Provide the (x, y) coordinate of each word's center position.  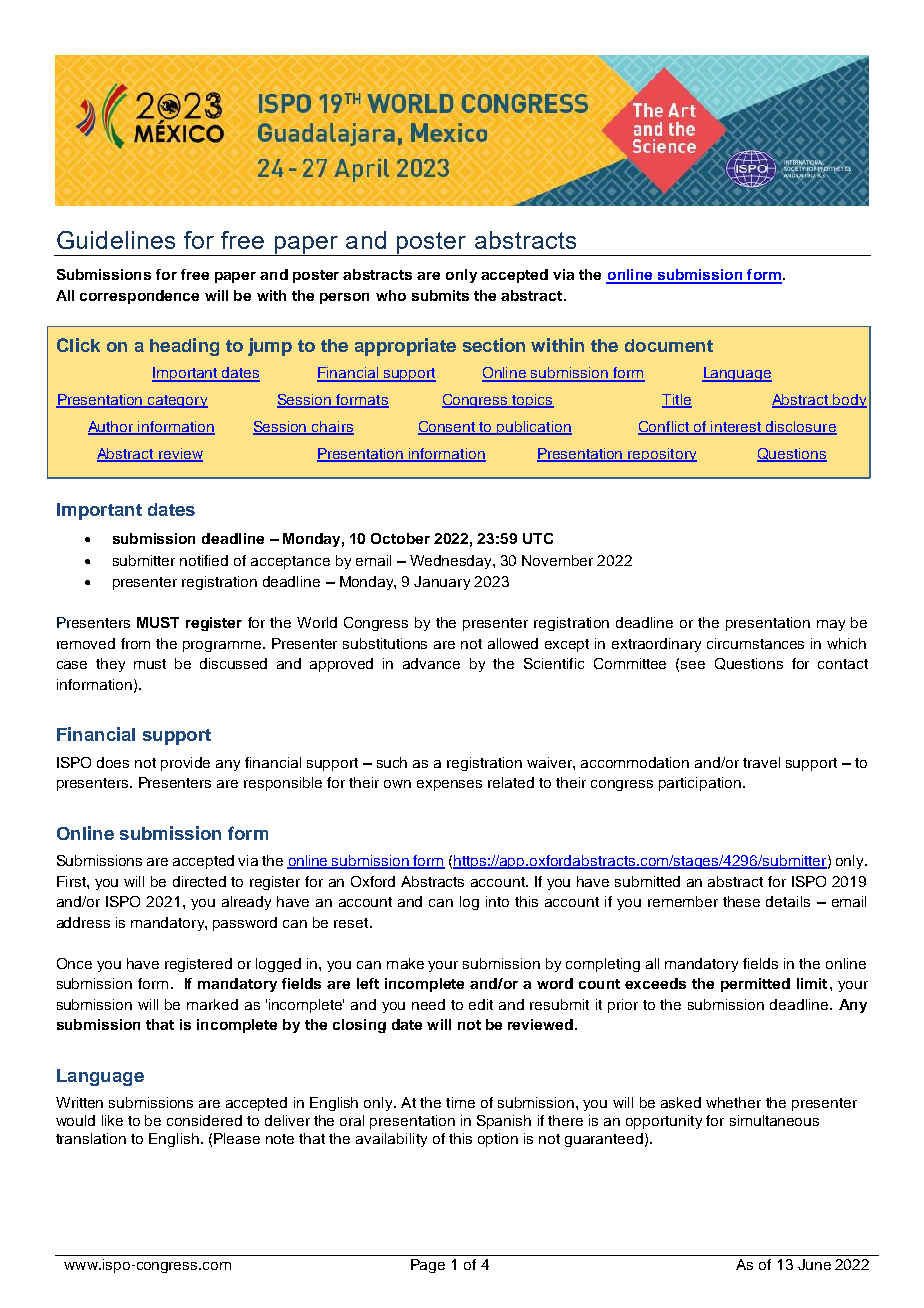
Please (237, 1138)
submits (440, 295)
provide (185, 764)
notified (204, 560)
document (669, 345)
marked (212, 1004)
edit (481, 1004)
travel (761, 762)
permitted (755, 985)
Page (428, 1266)
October (400, 538)
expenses (449, 785)
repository (662, 455)
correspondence (139, 297)
